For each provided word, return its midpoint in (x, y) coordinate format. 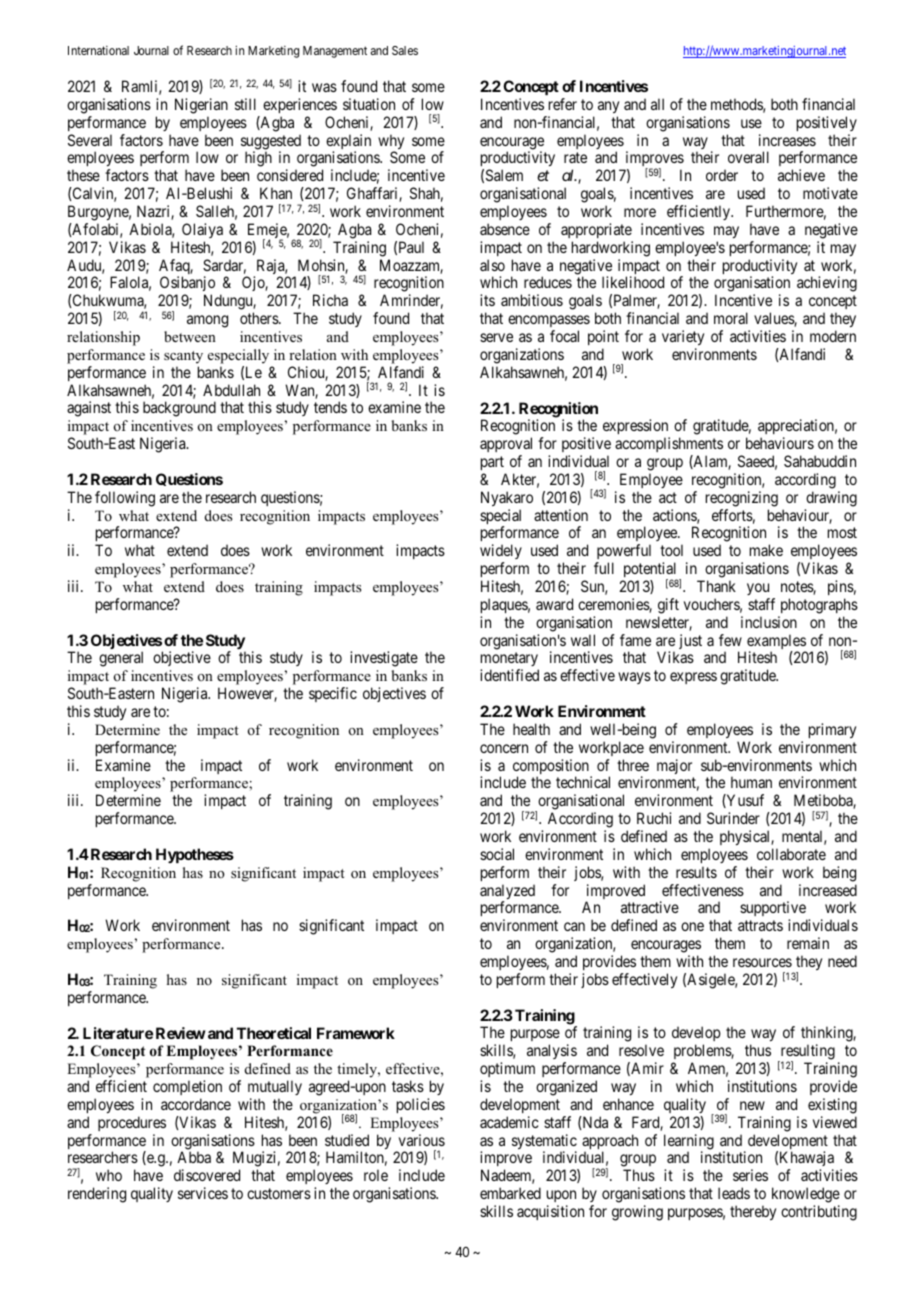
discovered (207, 1175)
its (487, 300)
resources (762, 962)
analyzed (507, 893)
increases (787, 140)
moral (731, 318)
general (121, 659)
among (207, 321)
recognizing (742, 499)
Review (181, 1033)
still (245, 104)
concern (504, 748)
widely (501, 553)
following (125, 499)
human (751, 782)
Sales (405, 50)
